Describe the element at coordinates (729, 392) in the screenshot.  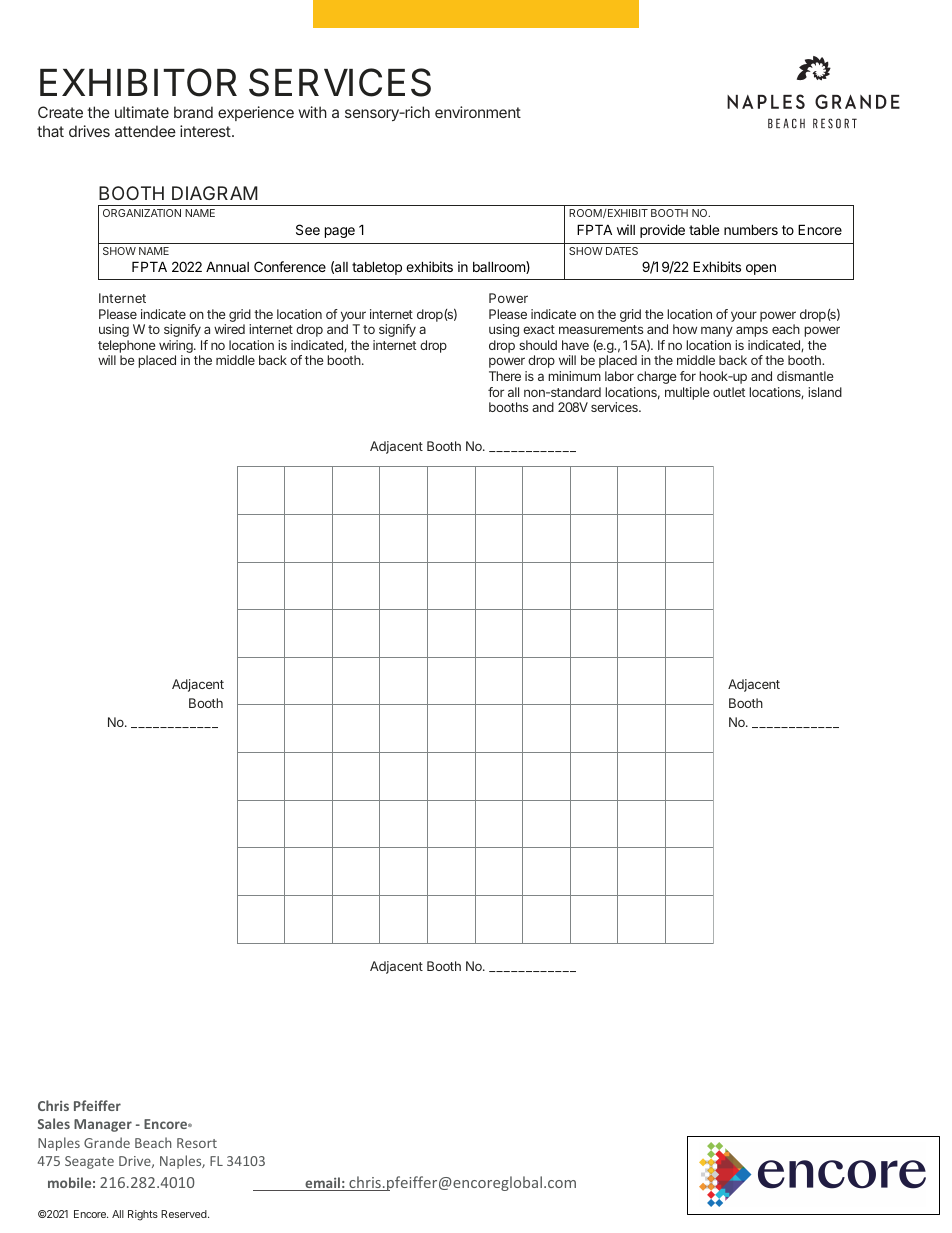
I see `outlet` at that location.
